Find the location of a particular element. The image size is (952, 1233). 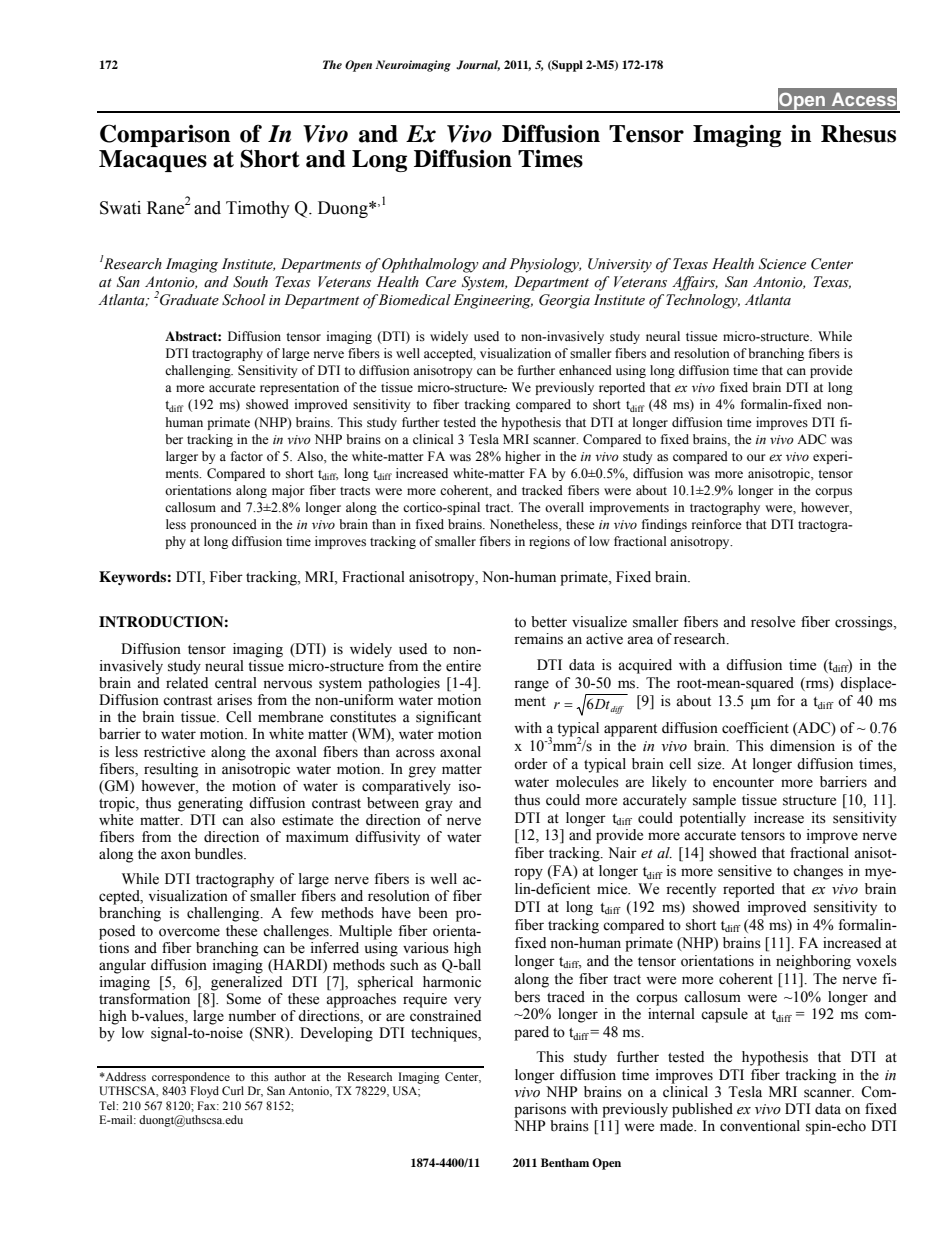

conventional is located at coordinates (760, 1126).
